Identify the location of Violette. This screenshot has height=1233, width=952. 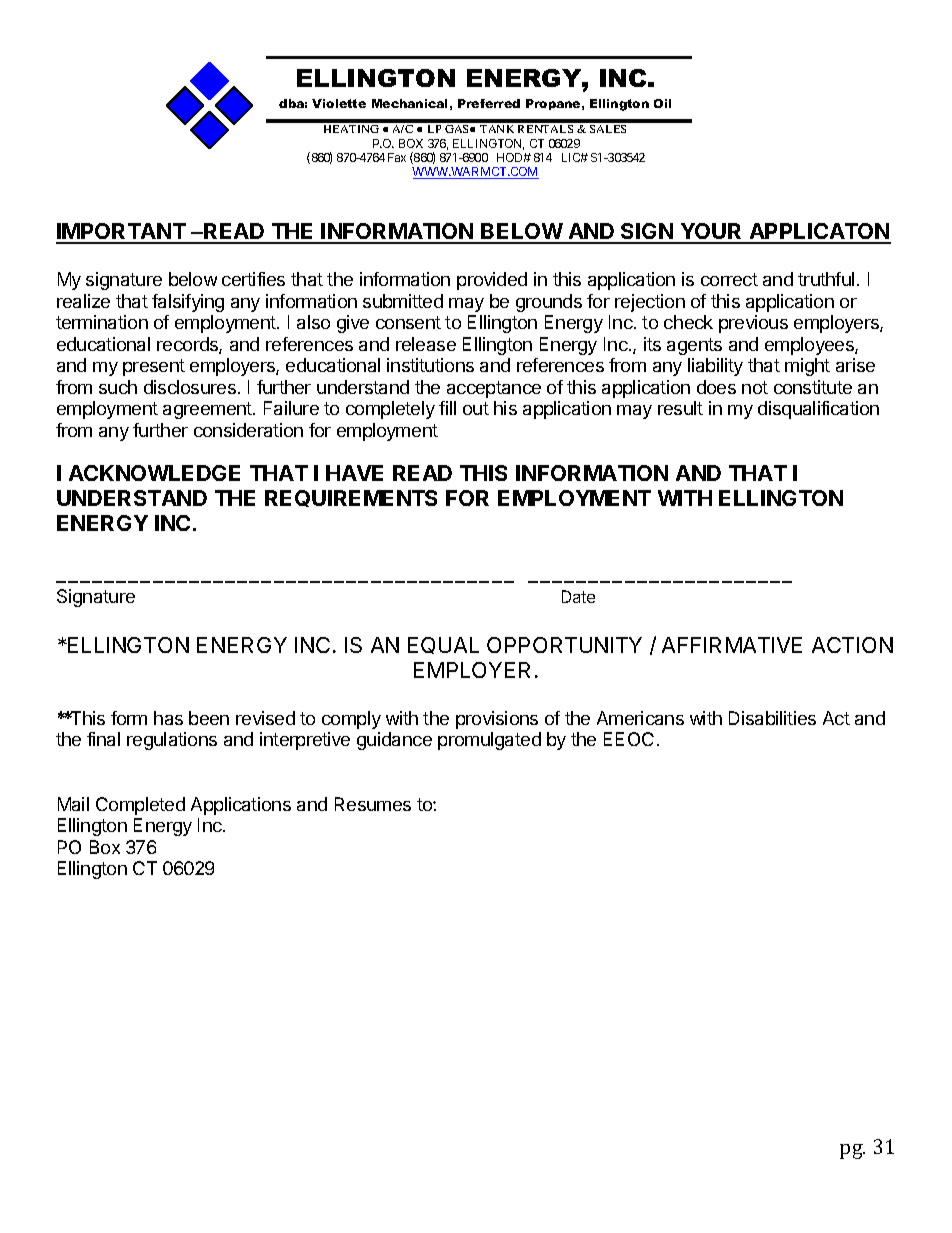
(339, 103).
